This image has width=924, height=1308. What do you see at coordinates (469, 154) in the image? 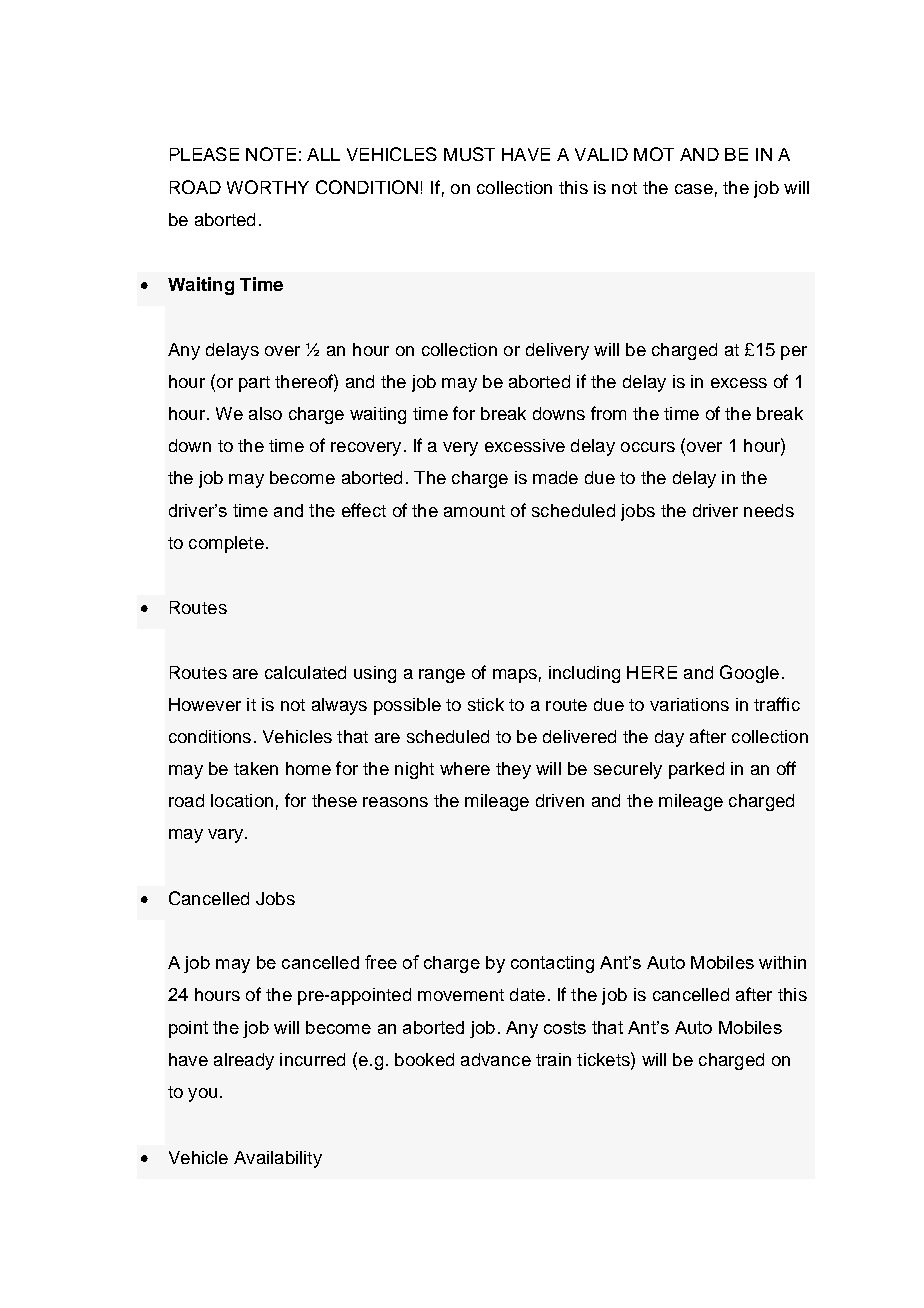
I see `MUST` at bounding box center [469, 154].
